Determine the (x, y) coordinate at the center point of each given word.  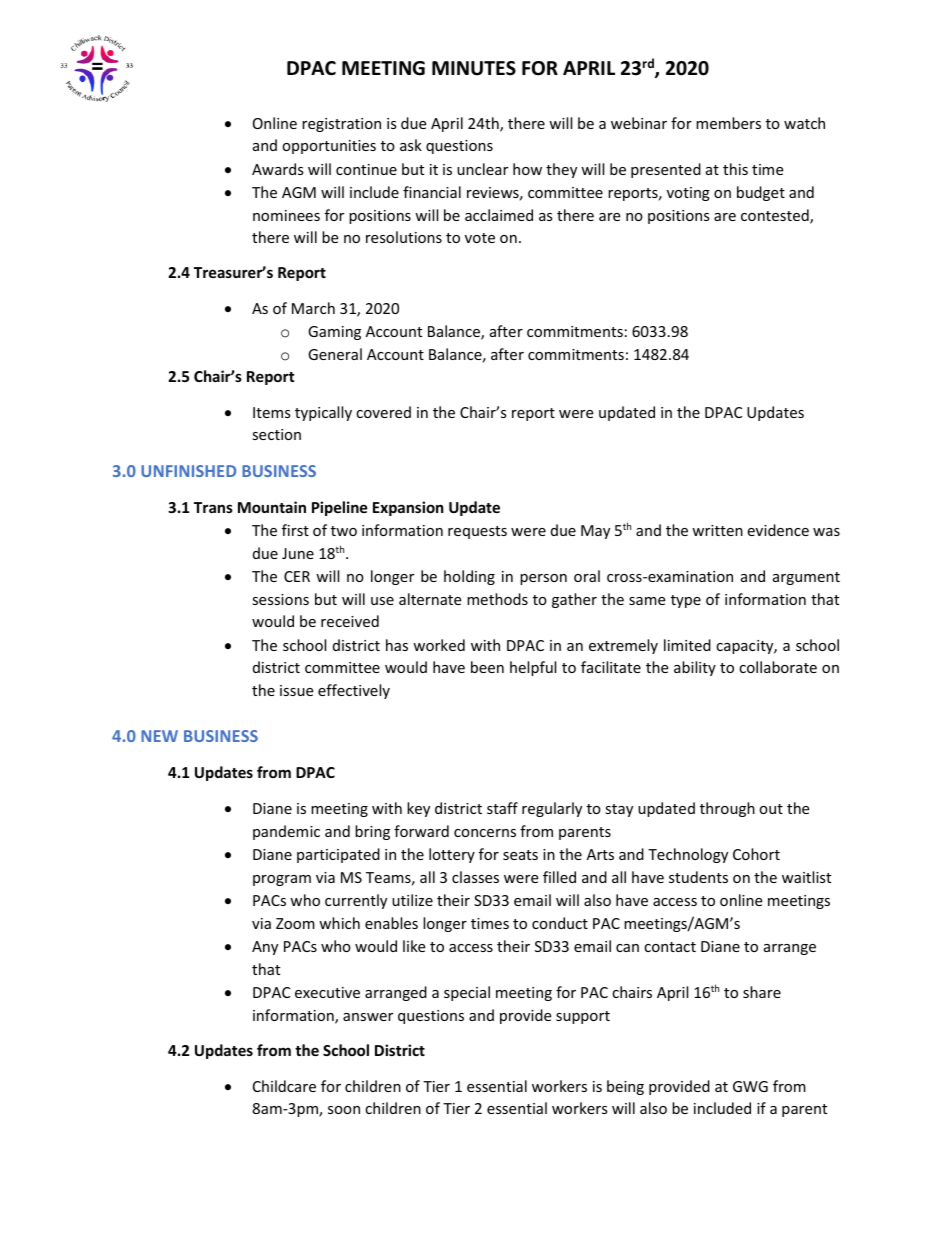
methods (497, 599)
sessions (280, 599)
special (467, 993)
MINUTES (474, 68)
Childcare (284, 1086)
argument (806, 578)
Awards (278, 169)
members (728, 123)
